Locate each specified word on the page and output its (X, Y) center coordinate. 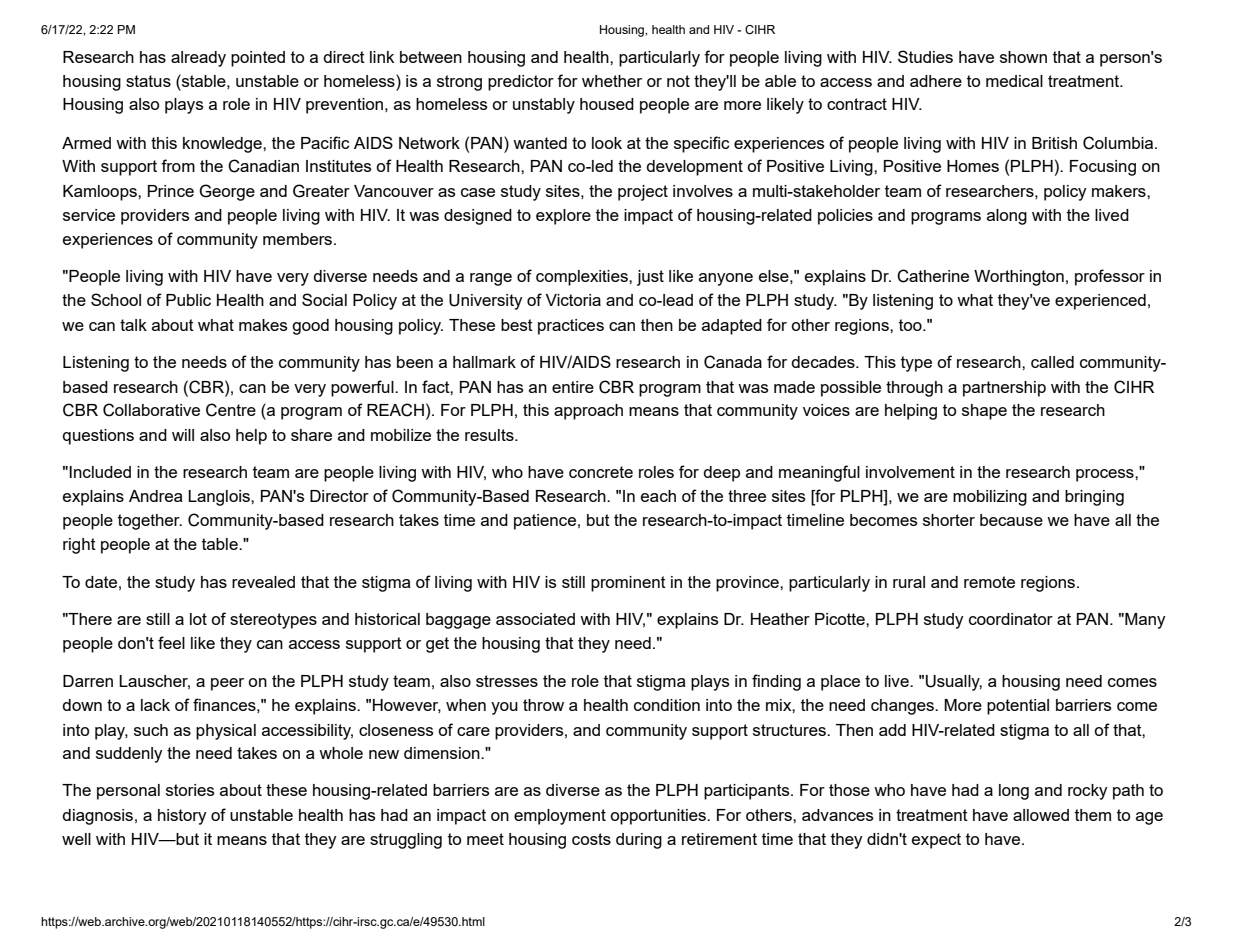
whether (612, 81)
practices (571, 327)
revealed (263, 582)
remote (989, 582)
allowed (1041, 815)
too (911, 325)
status (148, 81)
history (182, 817)
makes (263, 325)
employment (560, 817)
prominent (628, 584)
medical (1014, 81)
